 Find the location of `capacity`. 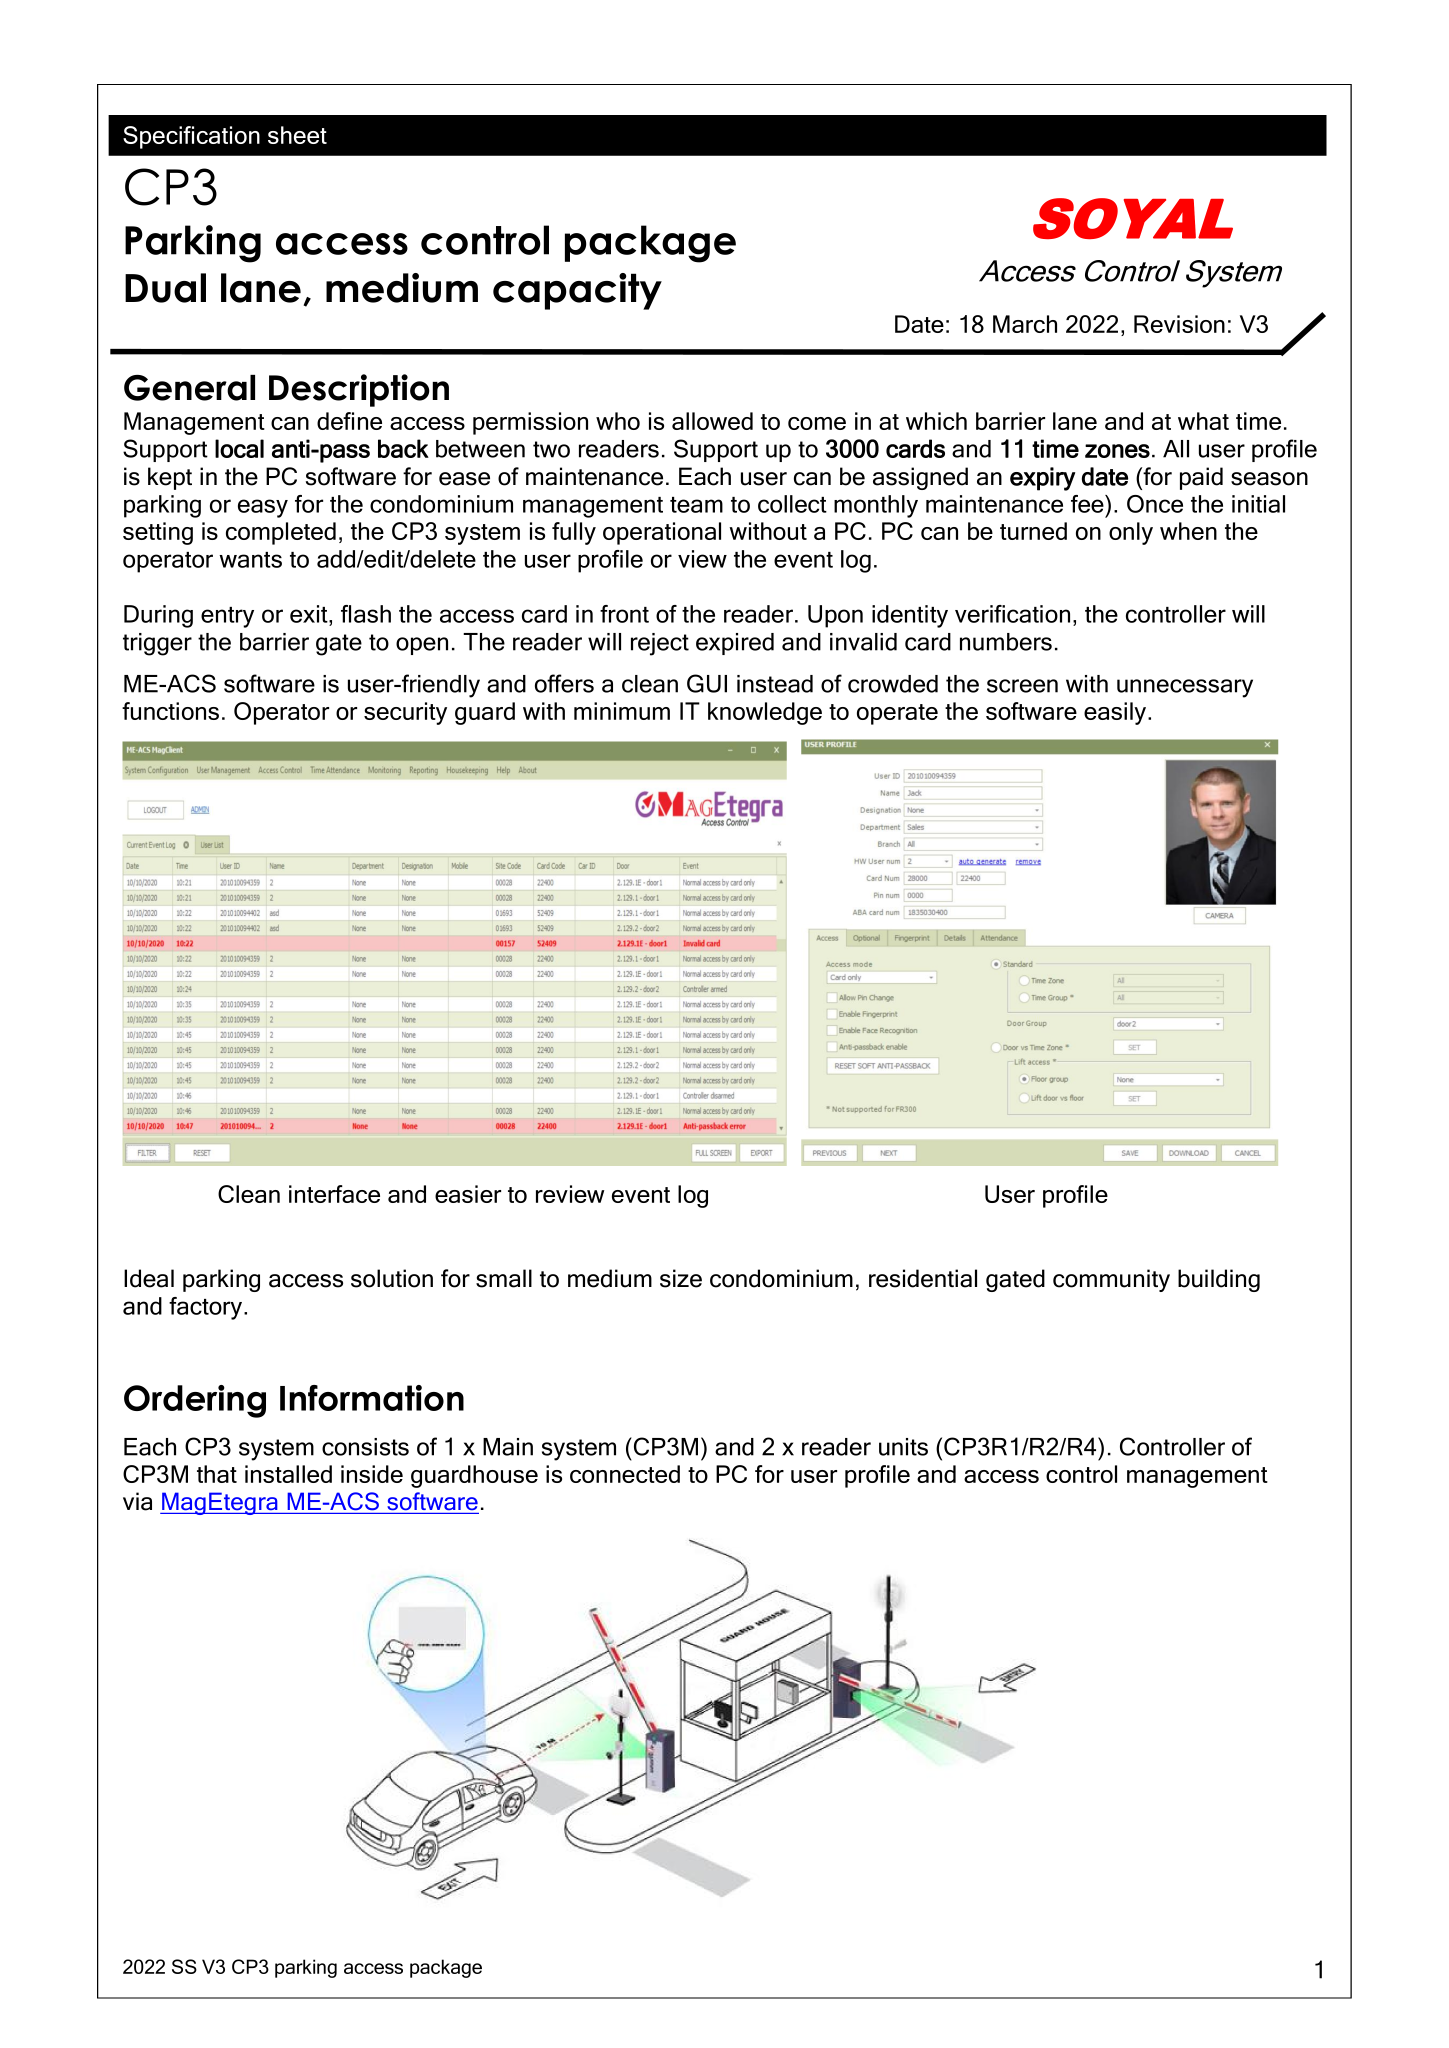

capacity is located at coordinates (577, 291).
